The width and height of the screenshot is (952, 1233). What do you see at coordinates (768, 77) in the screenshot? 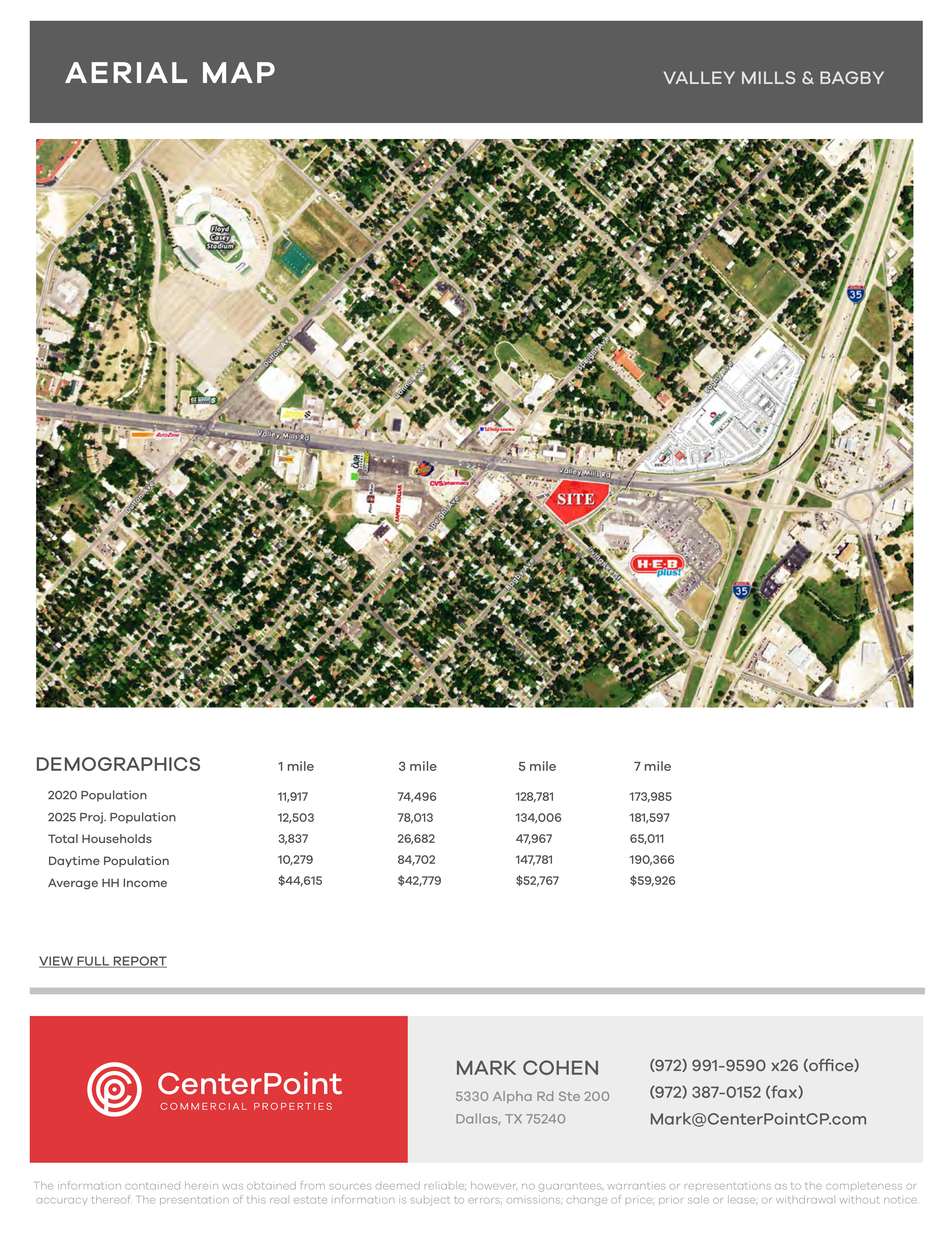
I see `MILLS` at bounding box center [768, 77].
